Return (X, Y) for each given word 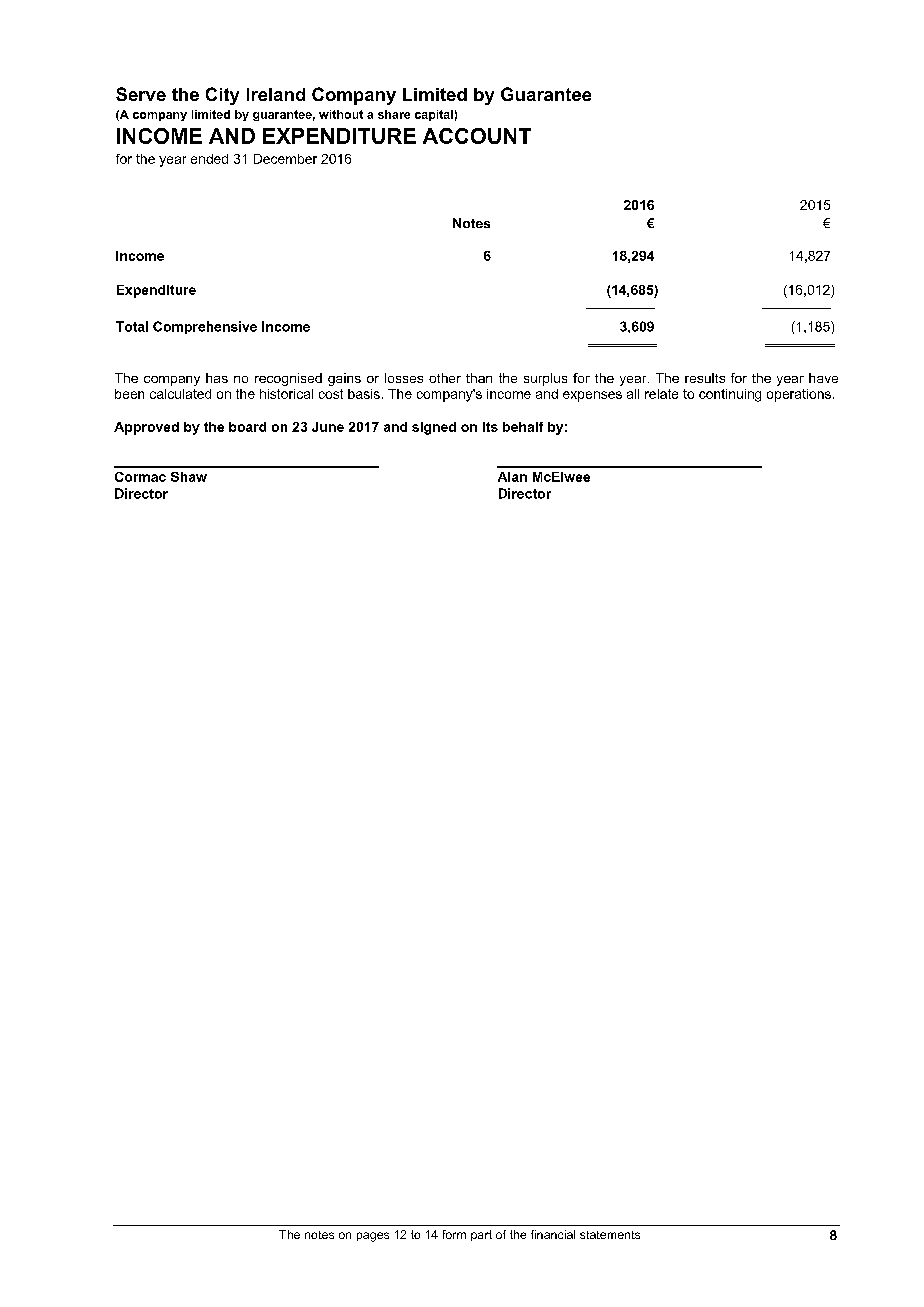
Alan (512, 477)
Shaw (189, 477)
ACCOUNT (477, 136)
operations (799, 395)
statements (610, 1235)
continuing (730, 395)
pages (373, 1237)
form (454, 1234)
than (479, 378)
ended (209, 159)
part (481, 1235)
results (705, 378)
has (217, 378)
